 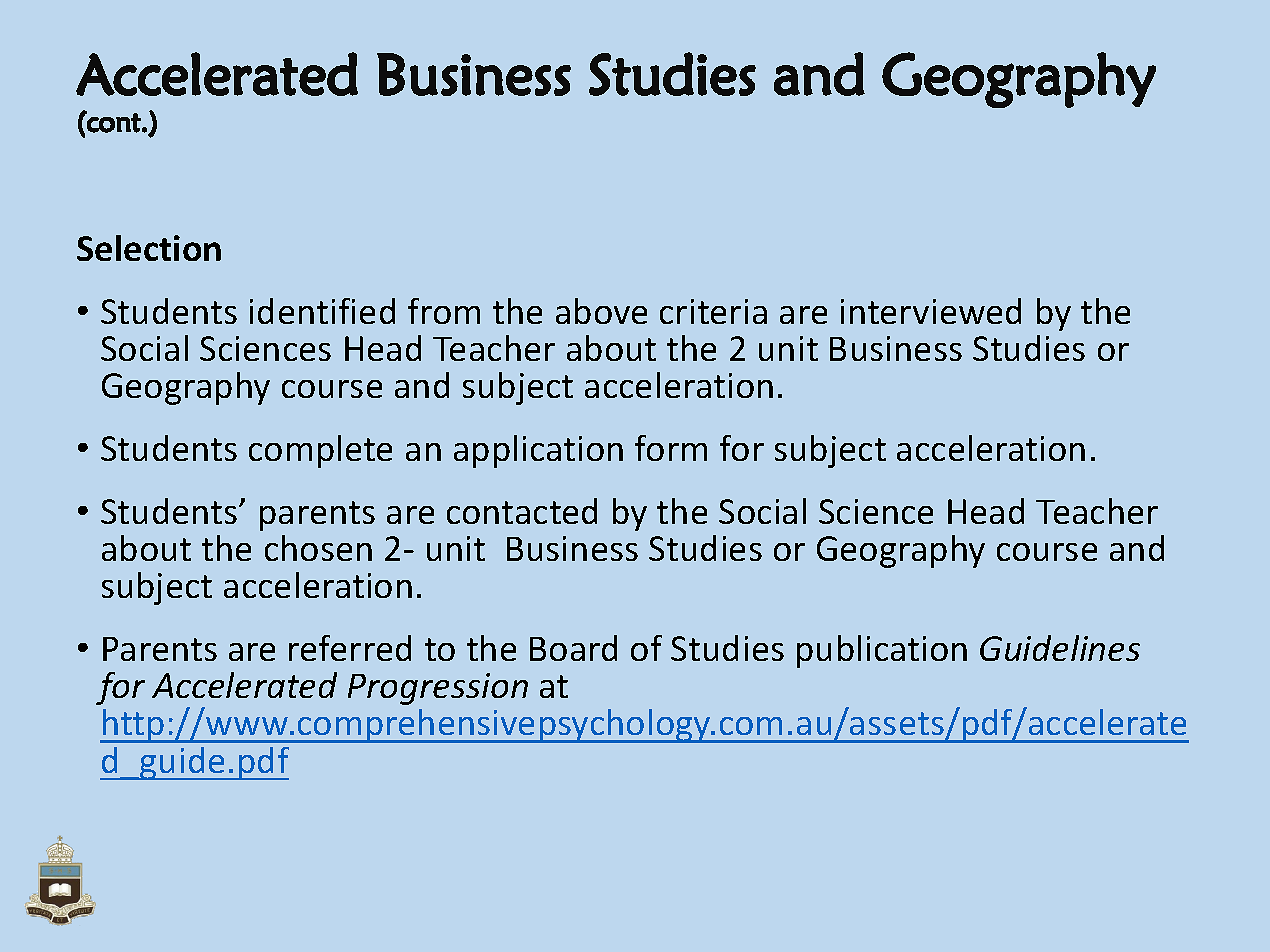 What do you see at coordinates (438, 689) in the image?
I see `Progression` at bounding box center [438, 689].
